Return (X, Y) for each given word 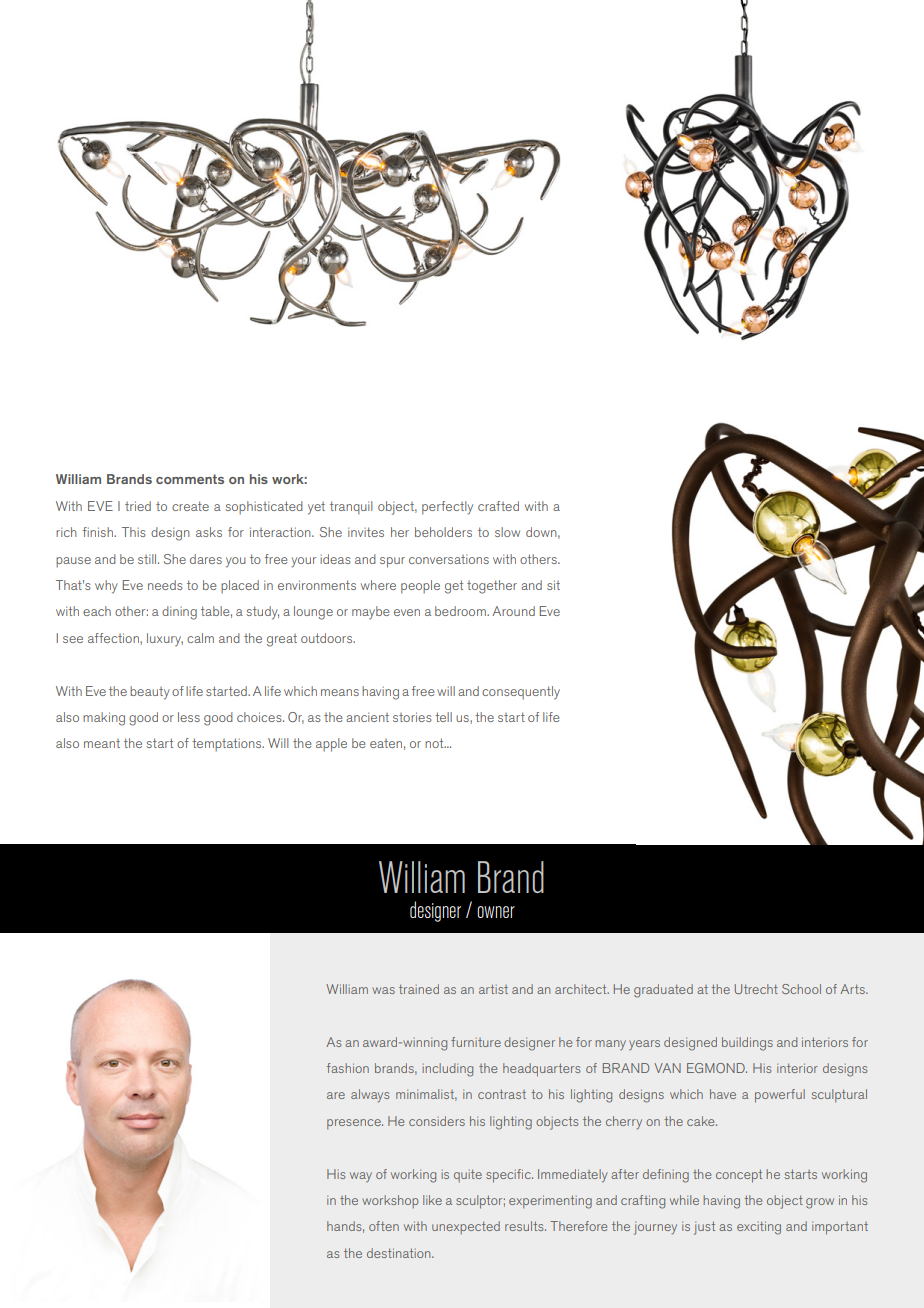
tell (443, 717)
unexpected (466, 1227)
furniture (476, 1042)
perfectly (447, 508)
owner (496, 912)
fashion (348, 1068)
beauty (150, 693)
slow (507, 532)
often (384, 1226)
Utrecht (756, 989)
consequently (521, 693)
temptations (228, 745)
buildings (747, 1044)
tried (138, 506)
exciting (759, 1228)
